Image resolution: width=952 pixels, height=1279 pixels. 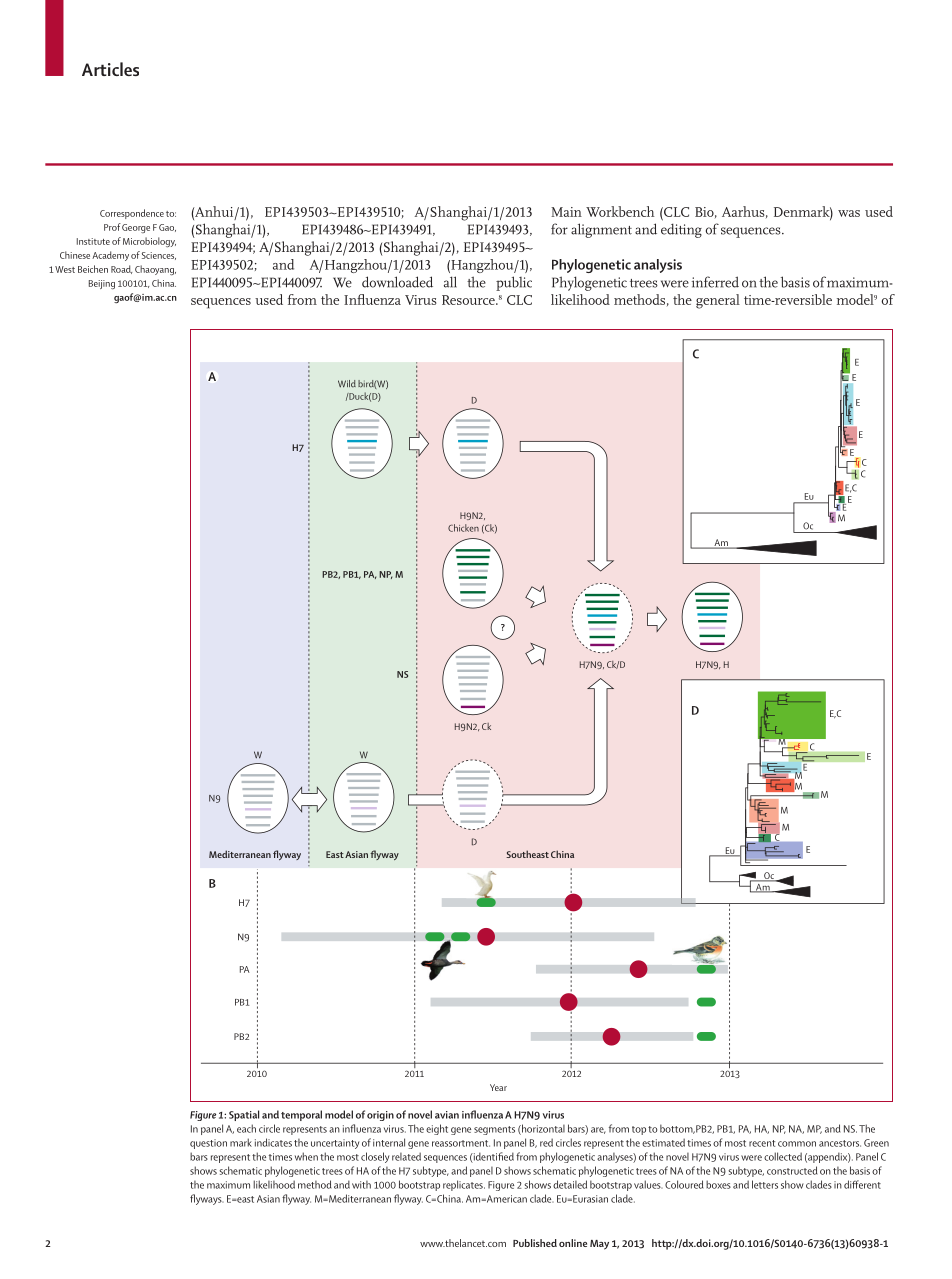 I want to click on question, so click(x=208, y=1144).
